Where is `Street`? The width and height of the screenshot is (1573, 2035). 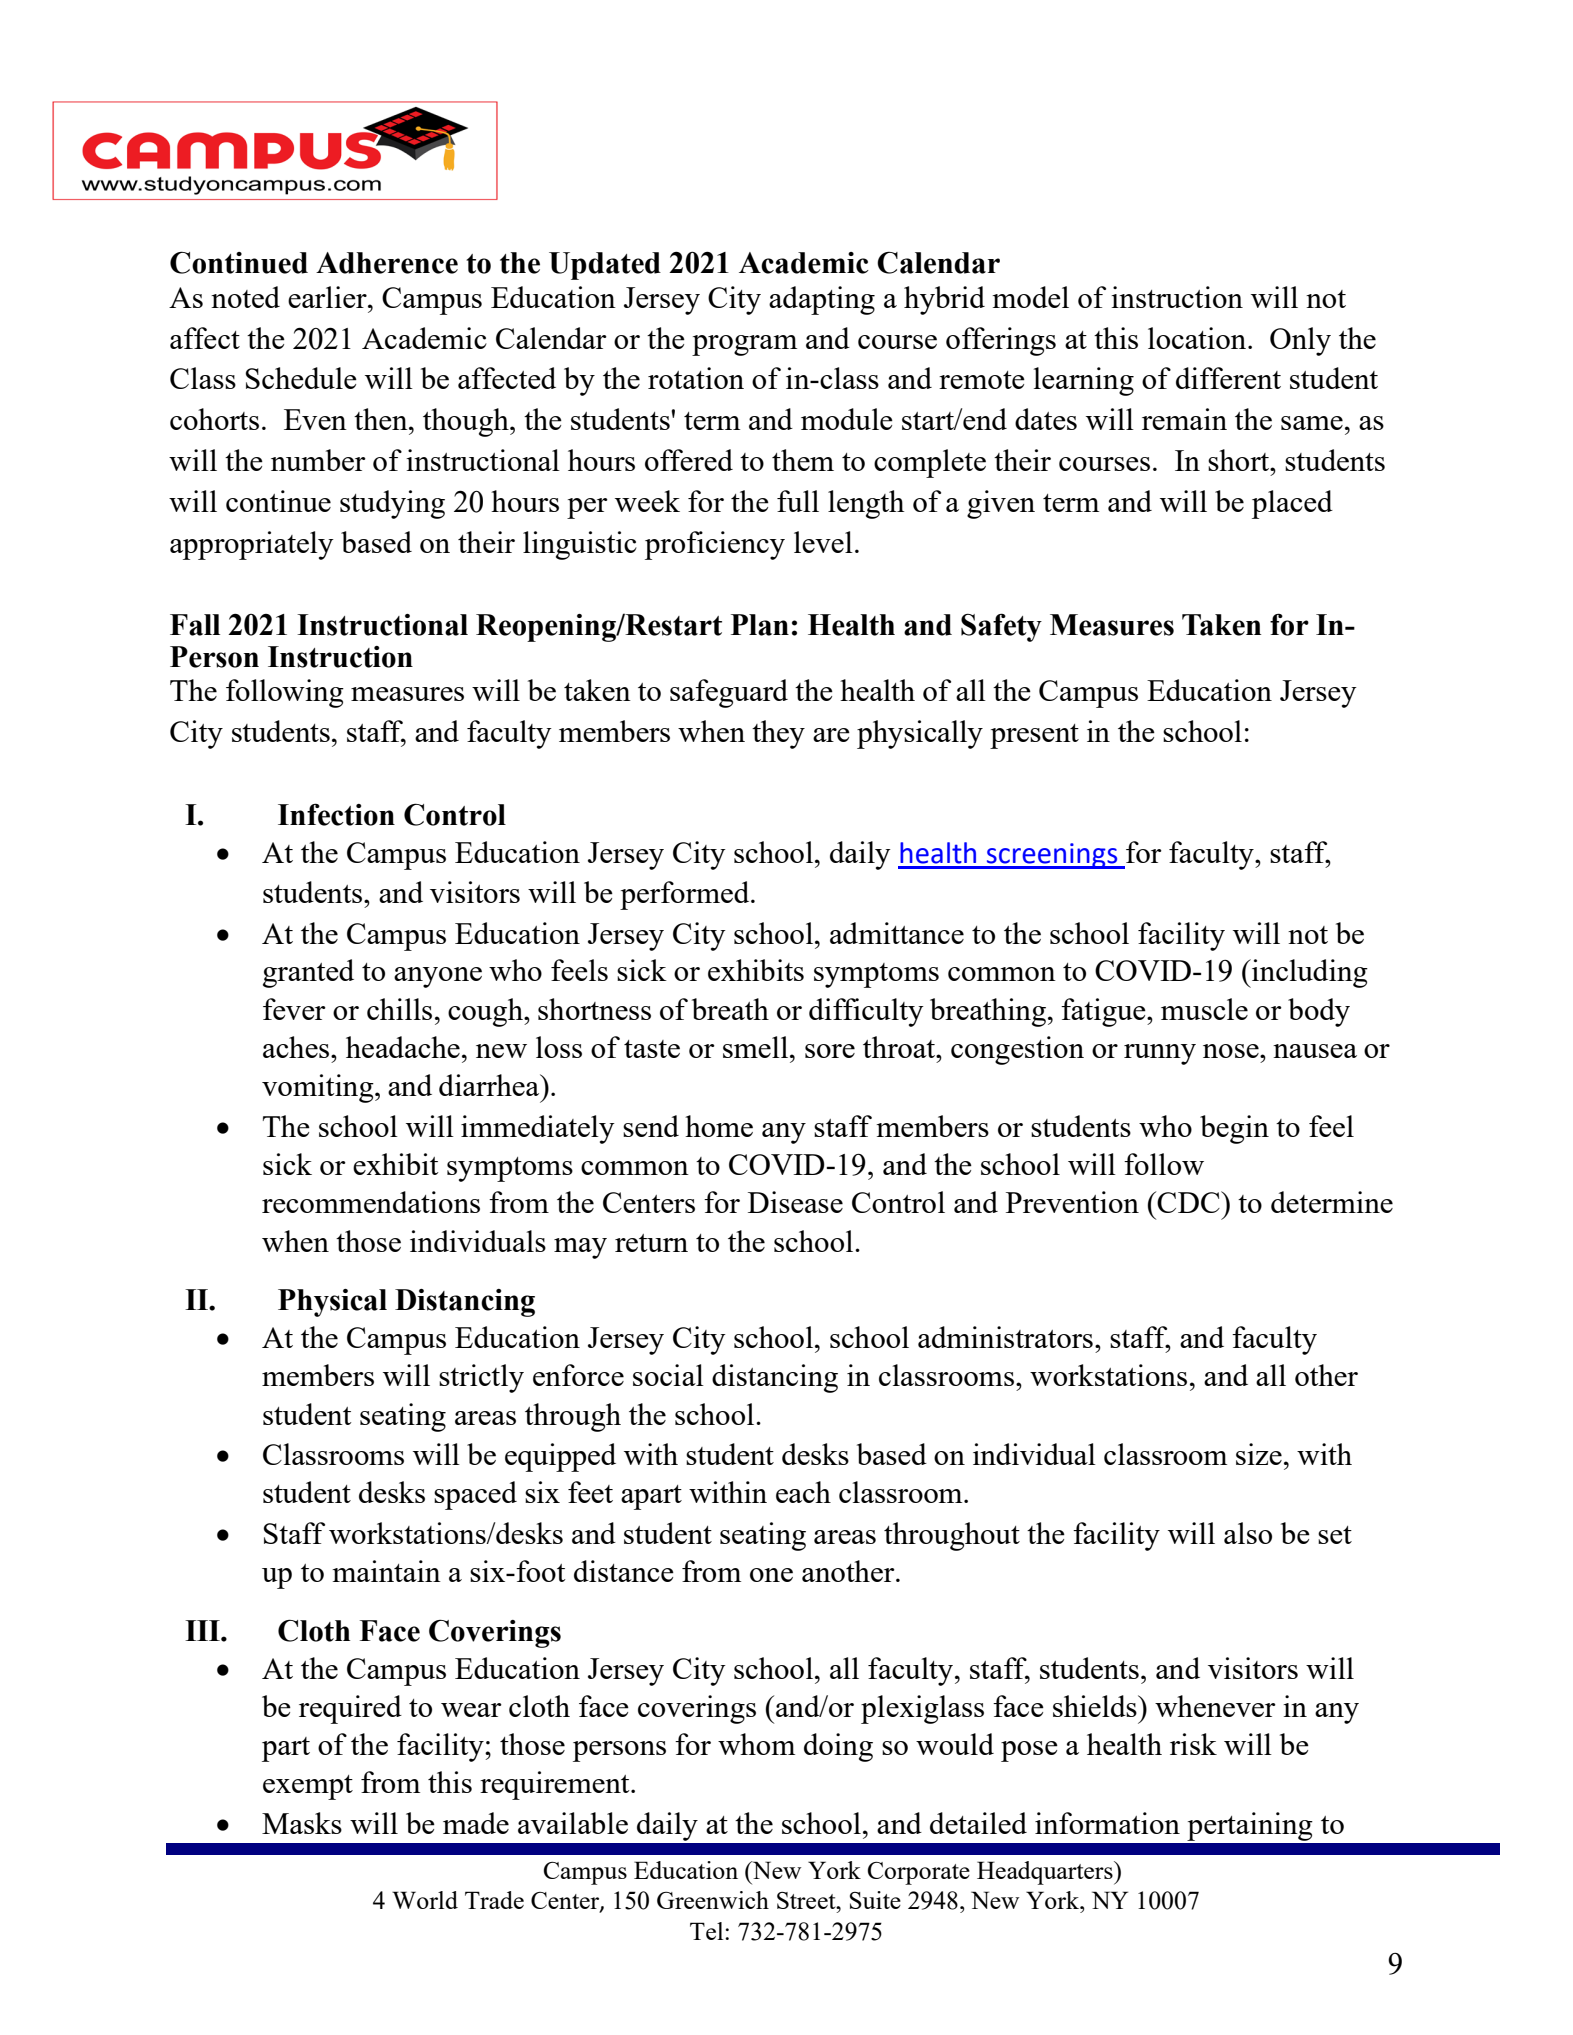 Street is located at coordinates (807, 1900).
